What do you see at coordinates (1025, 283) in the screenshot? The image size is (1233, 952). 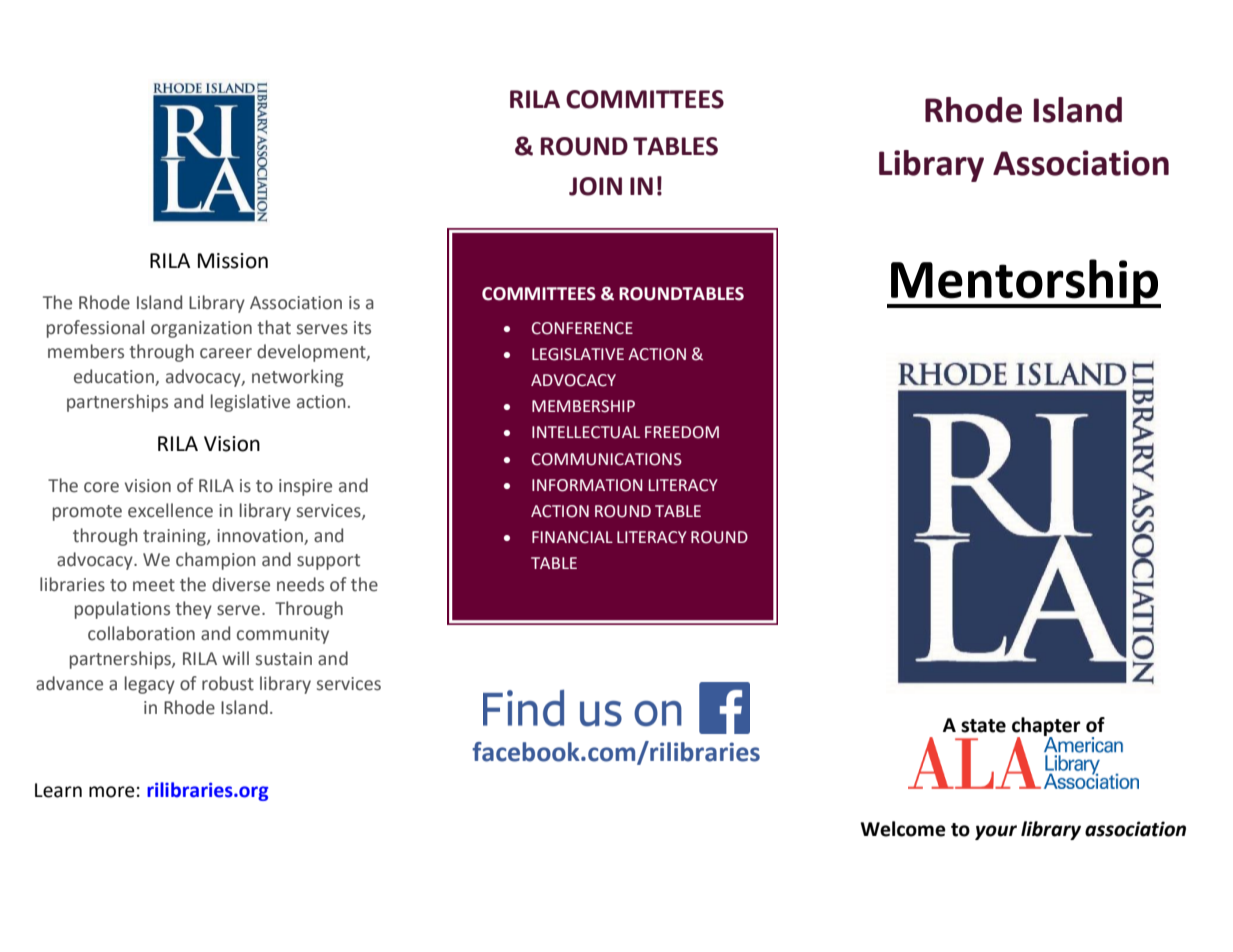 I see `Mentorship` at bounding box center [1025, 283].
